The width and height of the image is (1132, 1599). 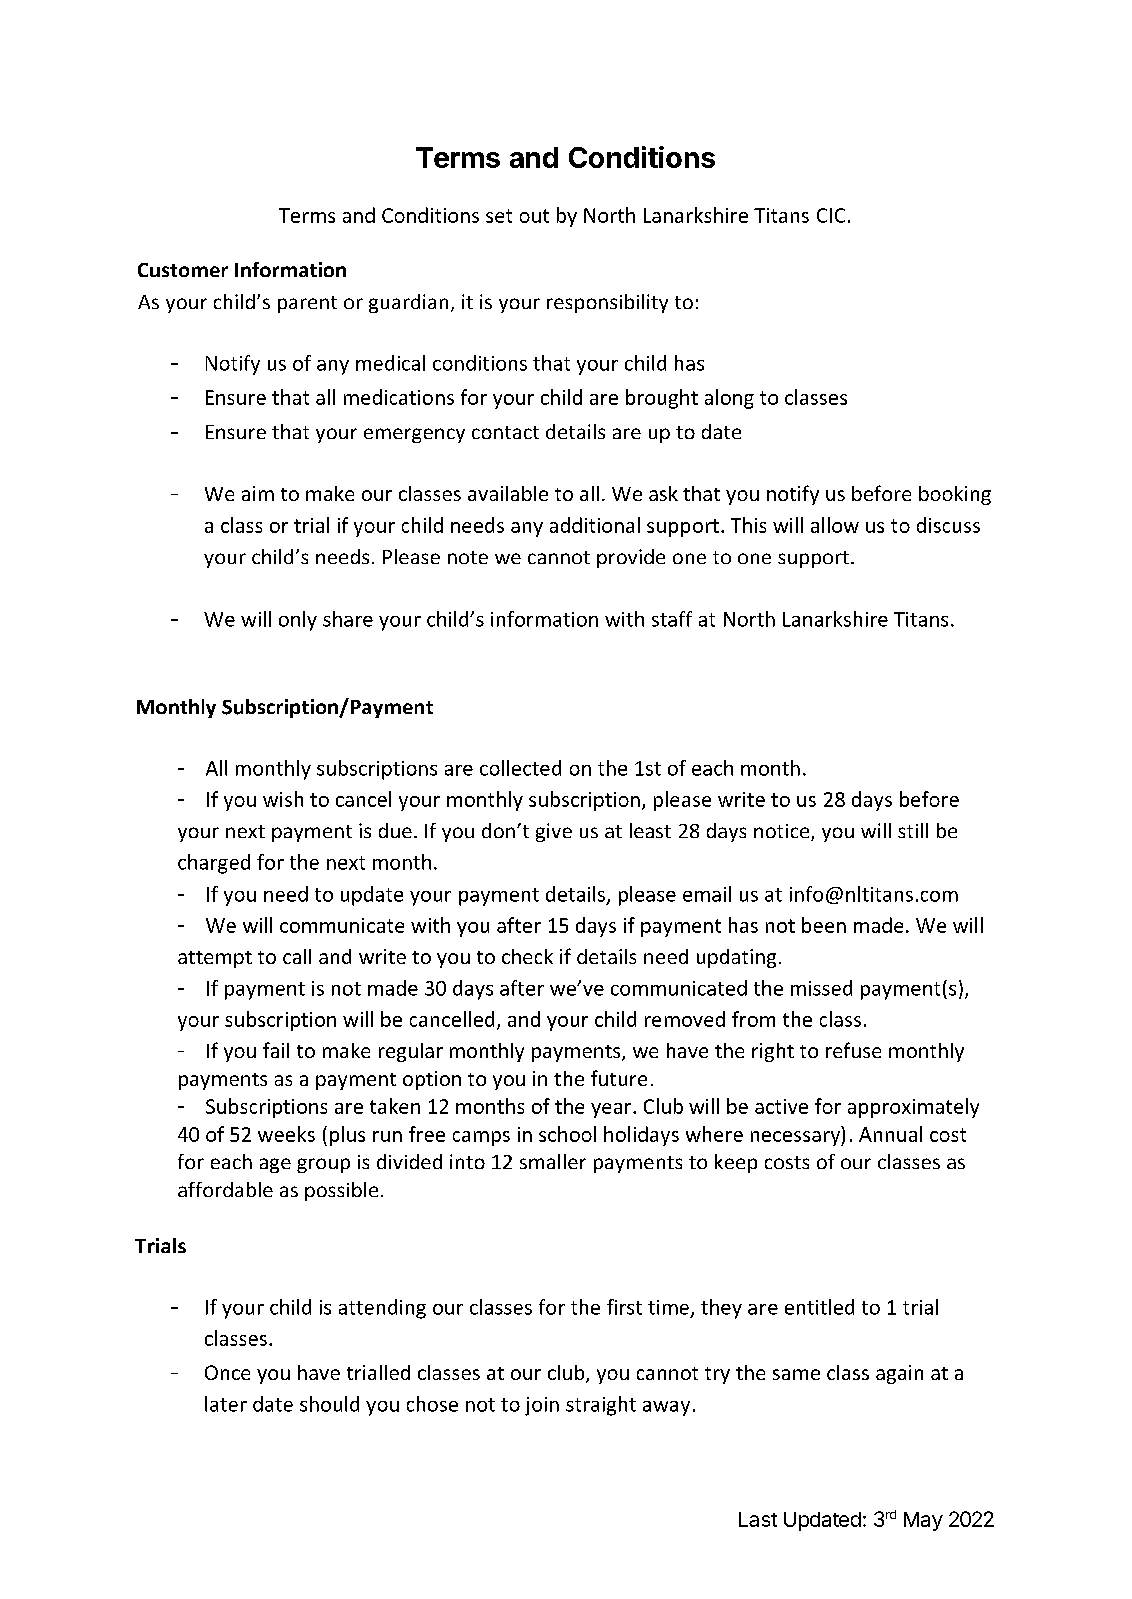 I want to click on refuse, so click(x=853, y=1050).
